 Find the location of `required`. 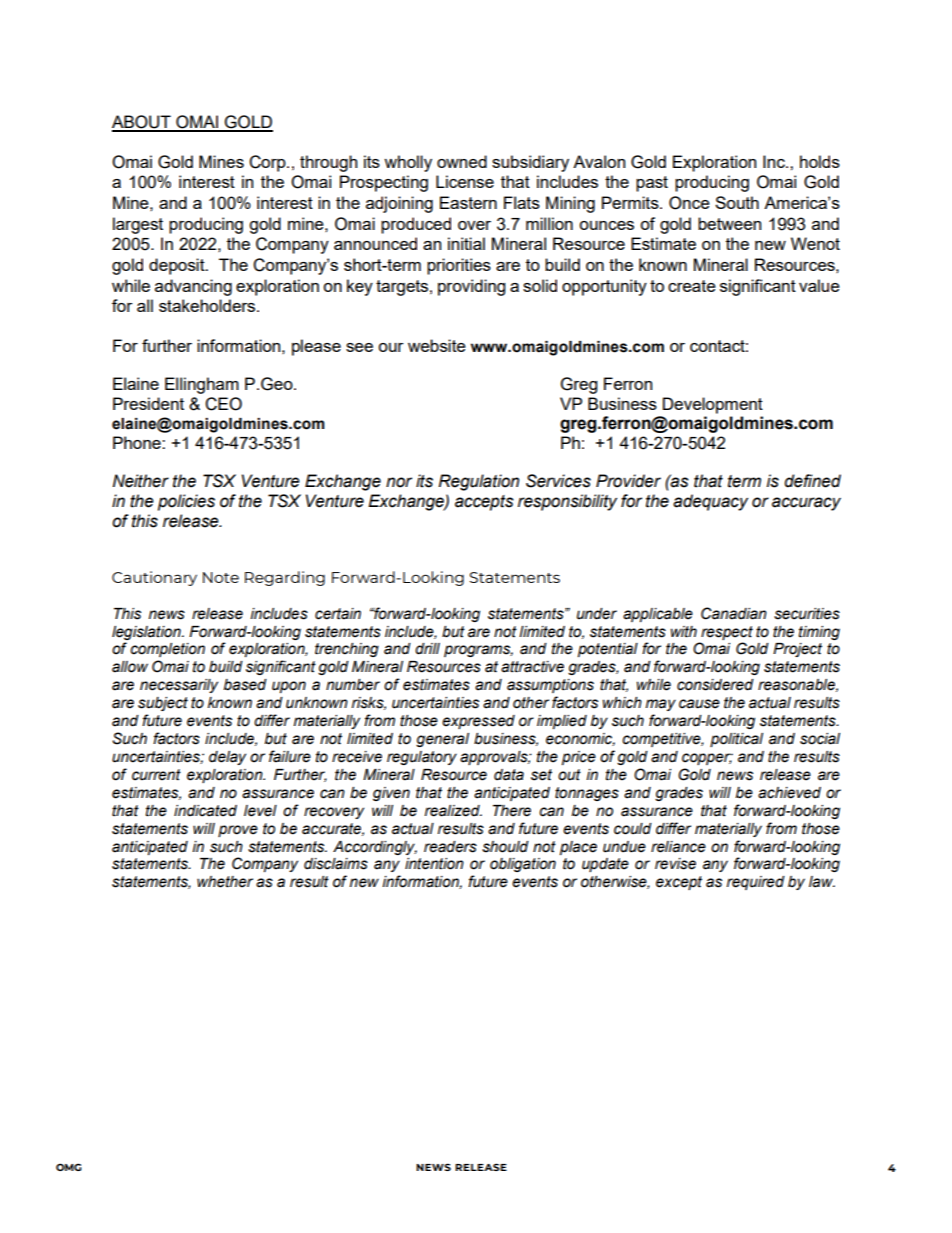

required is located at coordinates (756, 883).
